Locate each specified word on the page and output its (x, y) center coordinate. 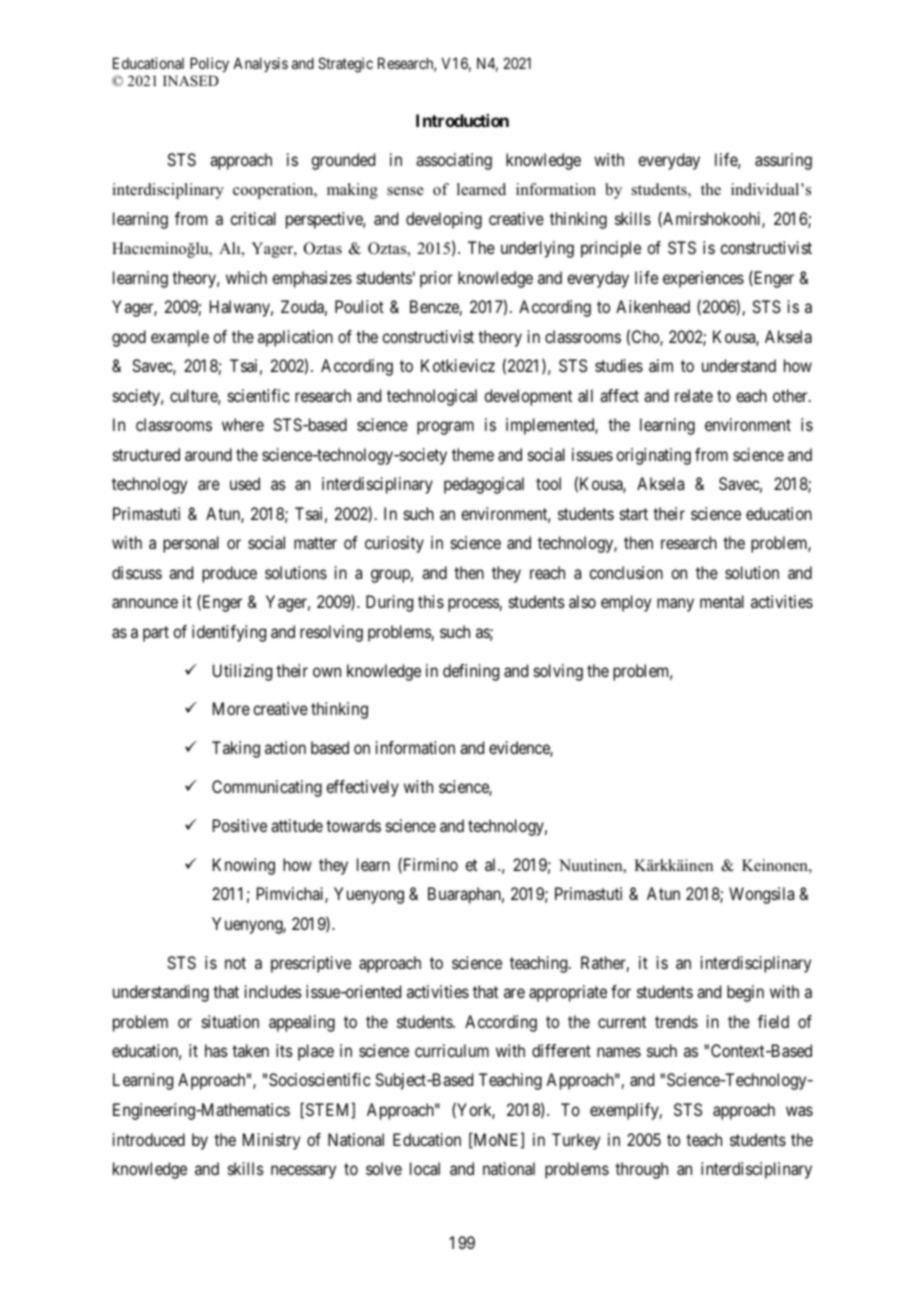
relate (694, 395)
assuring (783, 161)
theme (473, 454)
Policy (209, 64)
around (208, 454)
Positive (240, 825)
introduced (149, 1139)
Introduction (462, 120)
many (675, 605)
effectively (362, 788)
